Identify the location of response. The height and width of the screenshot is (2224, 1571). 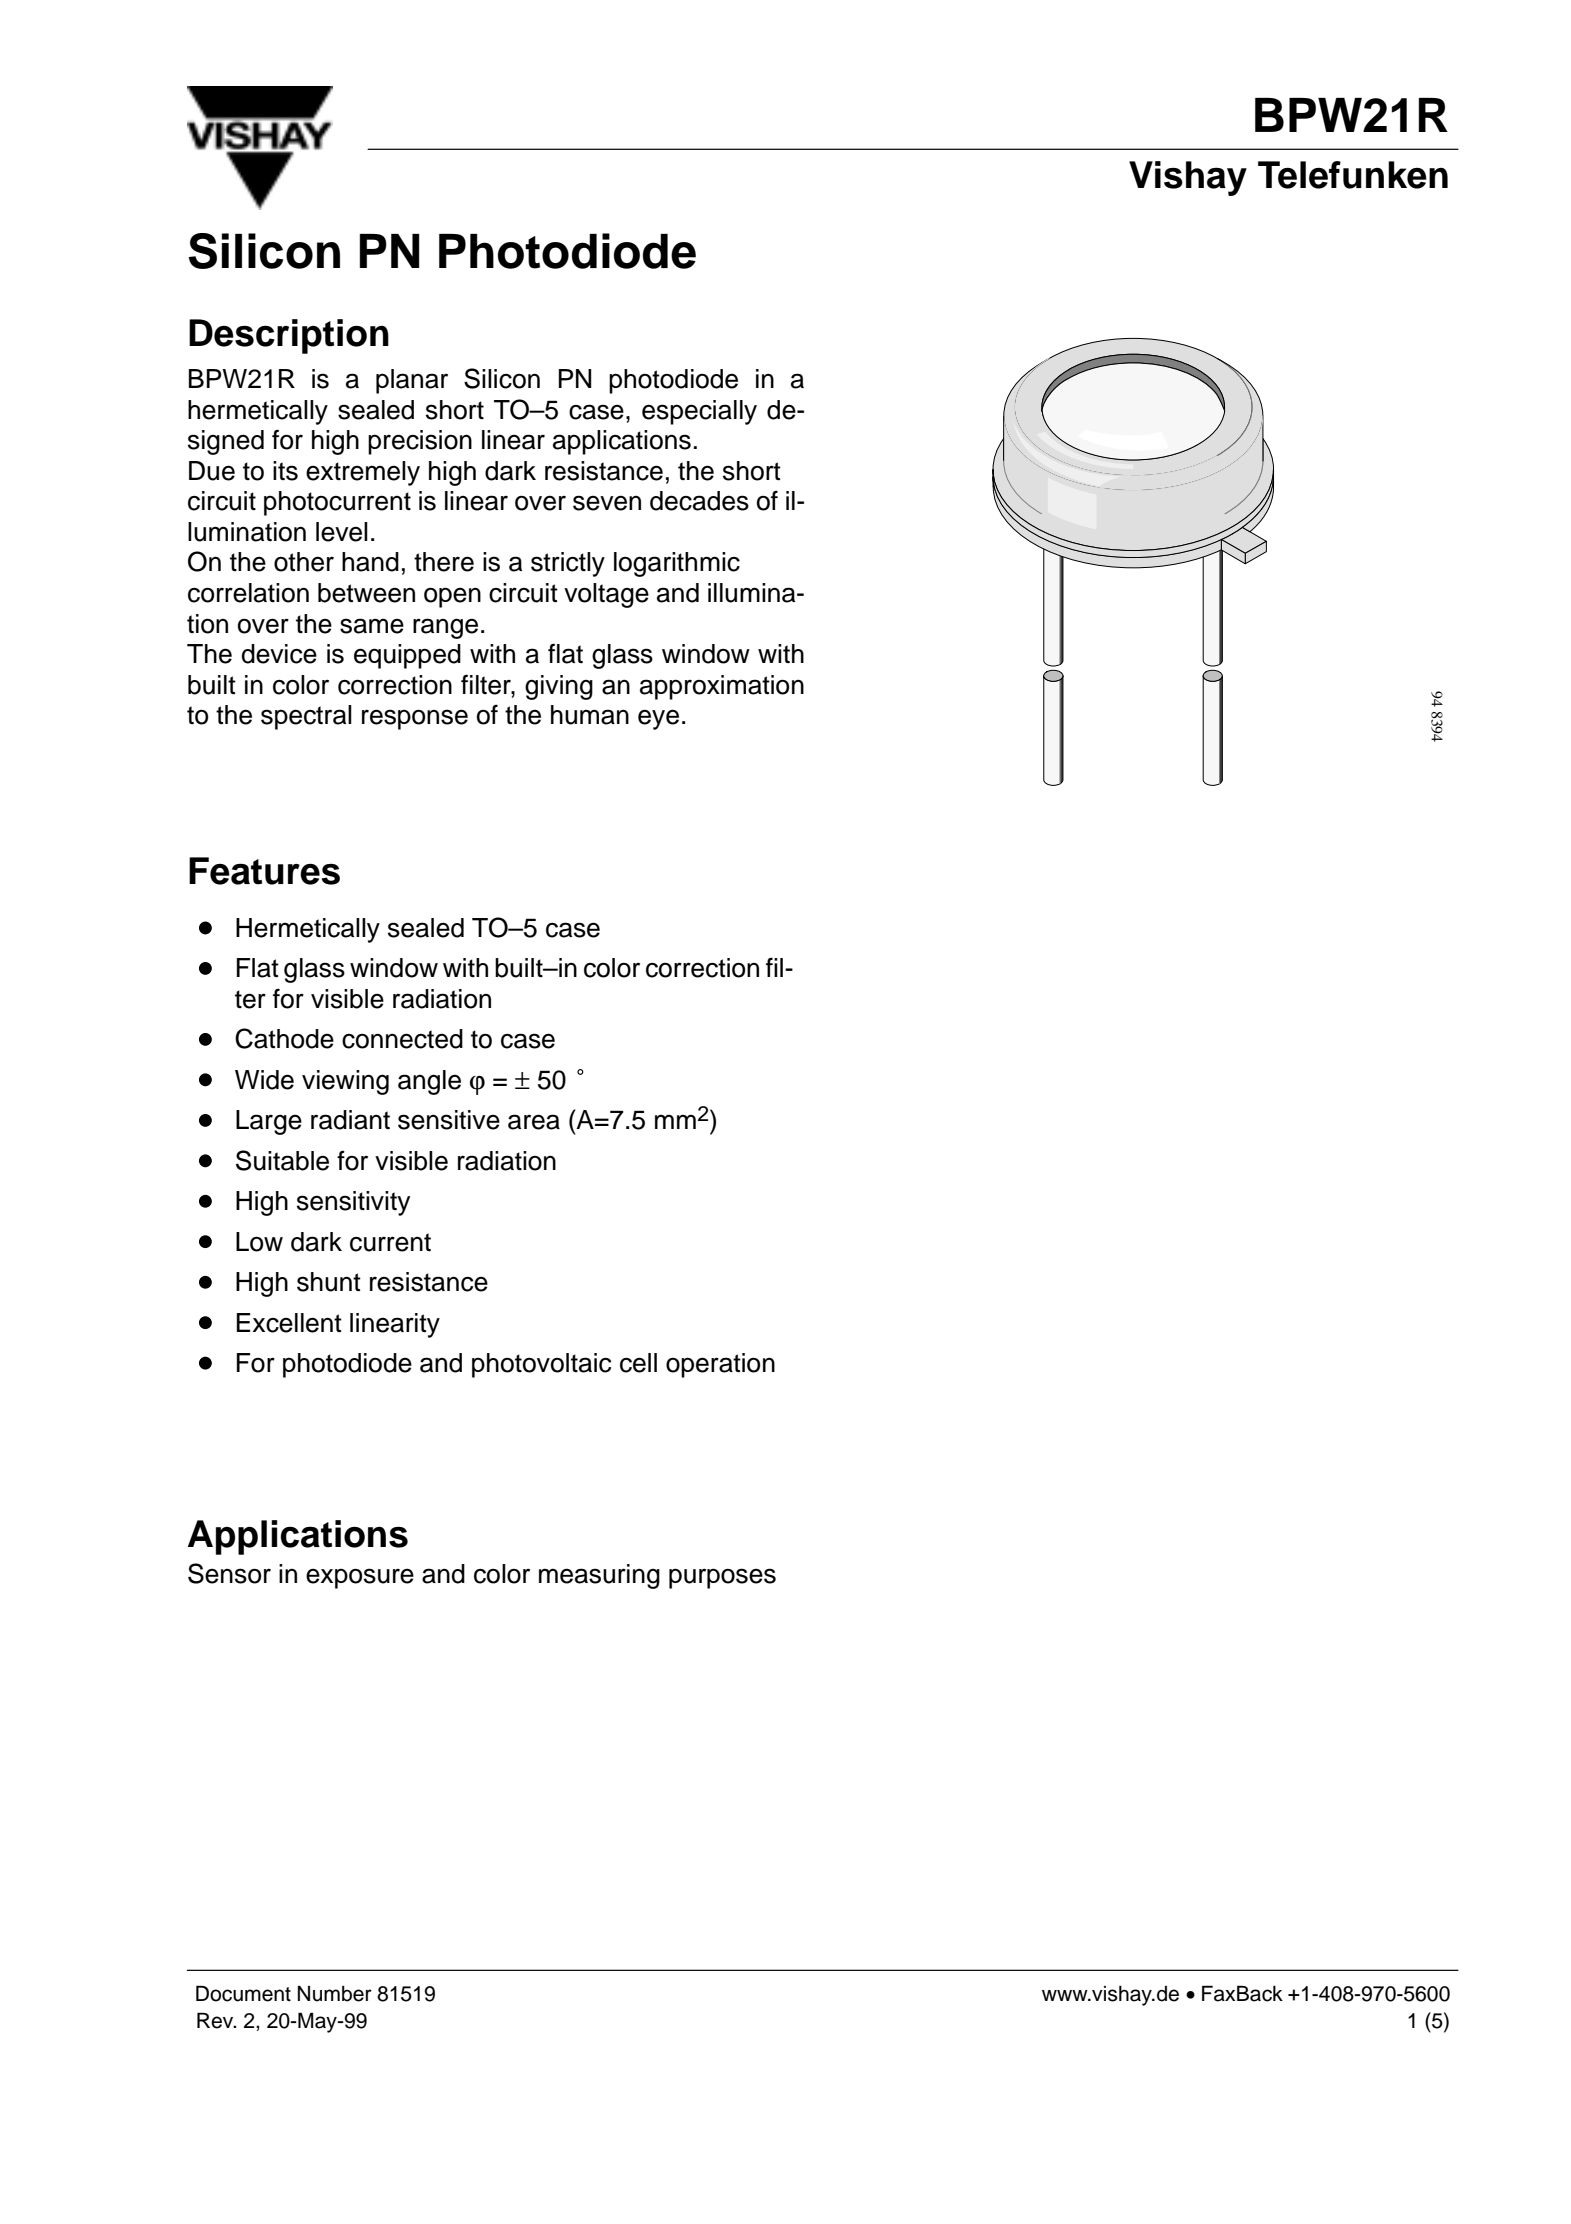
(415, 719).
